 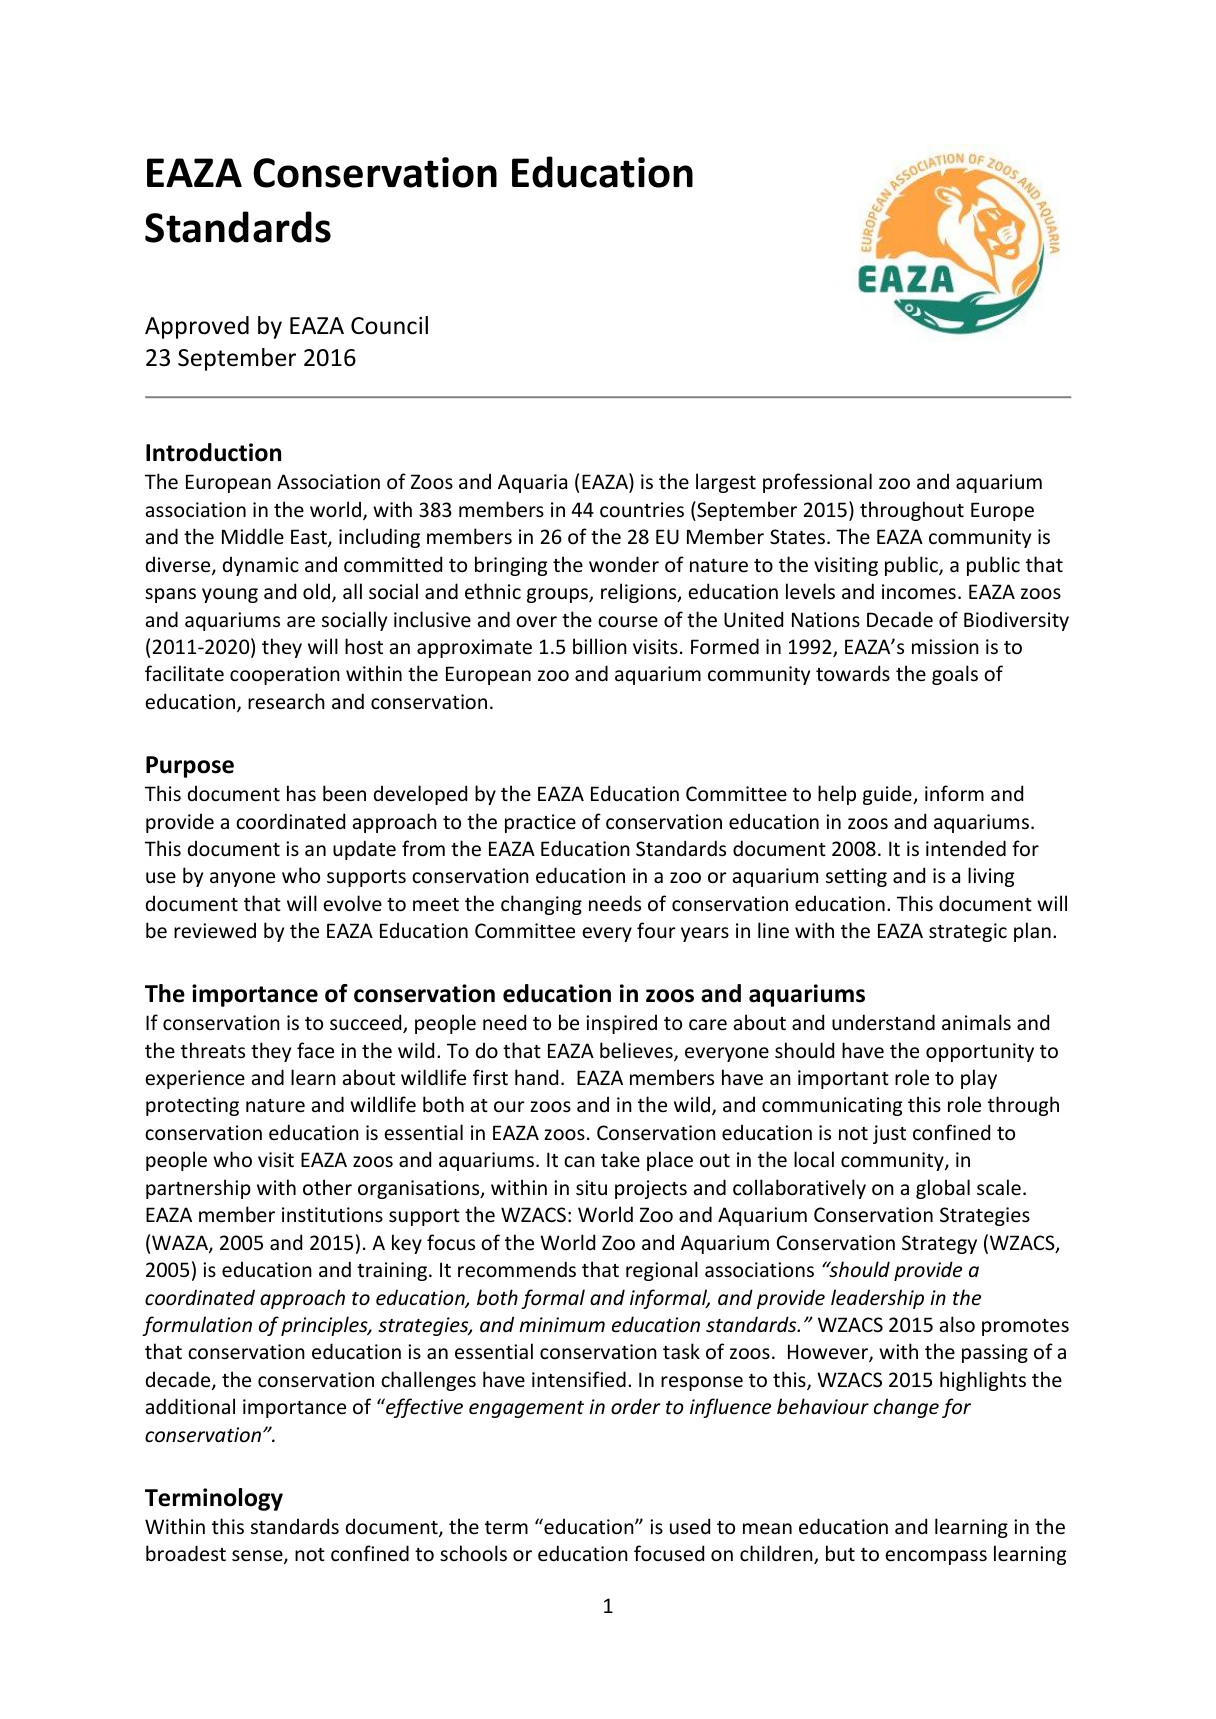 What do you see at coordinates (532, 483) in the image?
I see `Aquaria` at bounding box center [532, 483].
